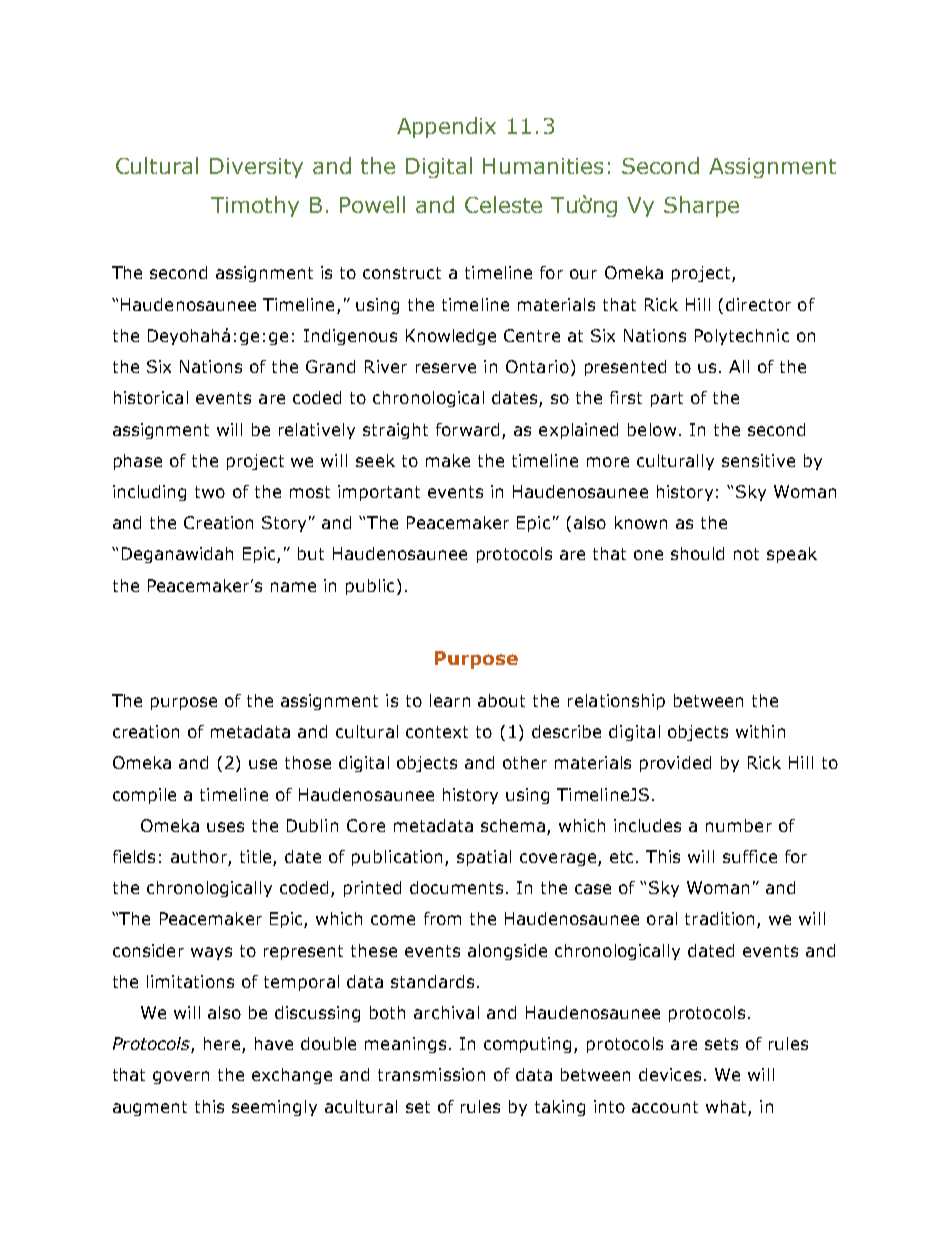  I want to click on transmission, so click(431, 1074).
